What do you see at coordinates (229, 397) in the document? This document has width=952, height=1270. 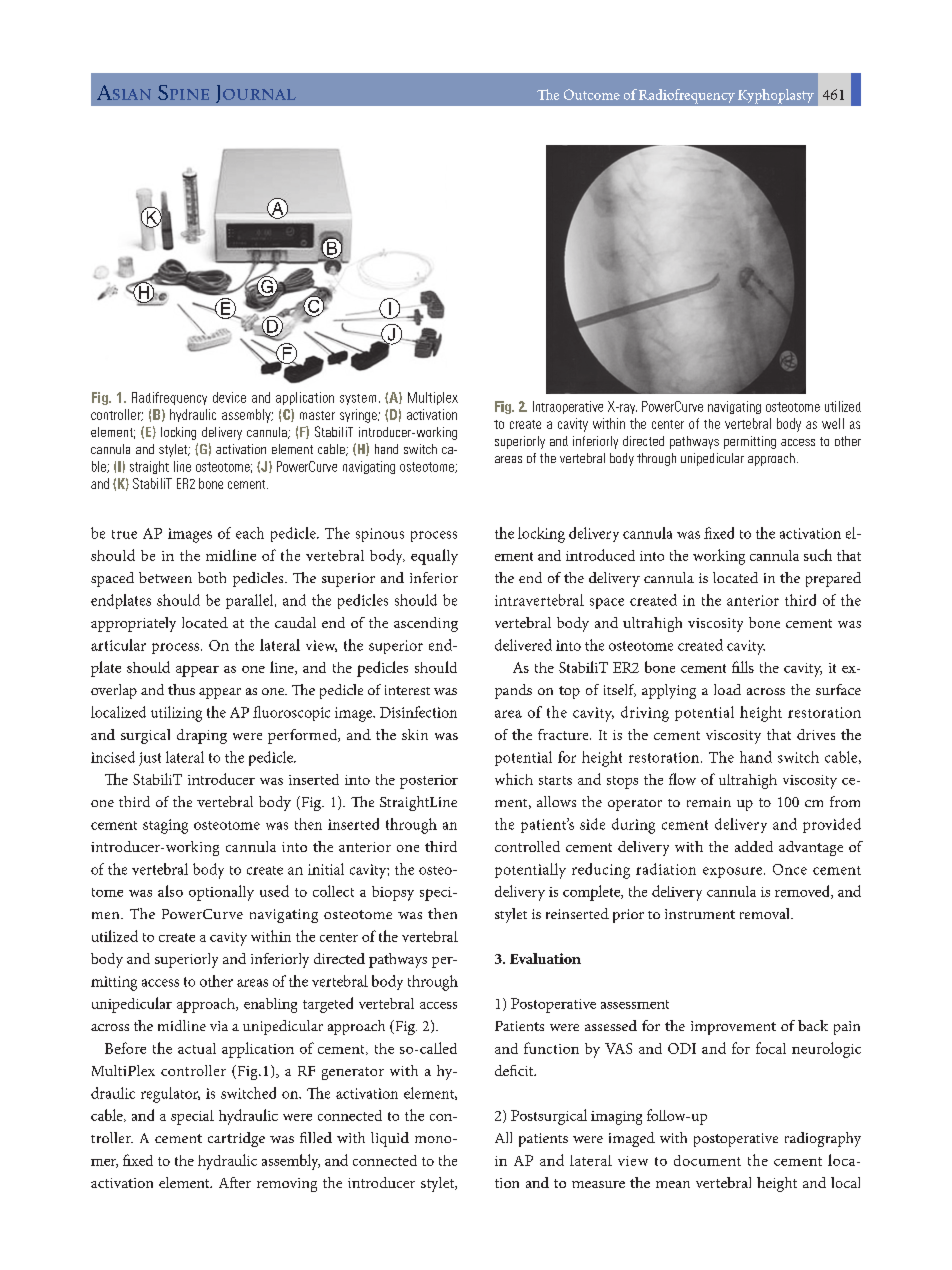 I see `device` at bounding box center [229, 397].
